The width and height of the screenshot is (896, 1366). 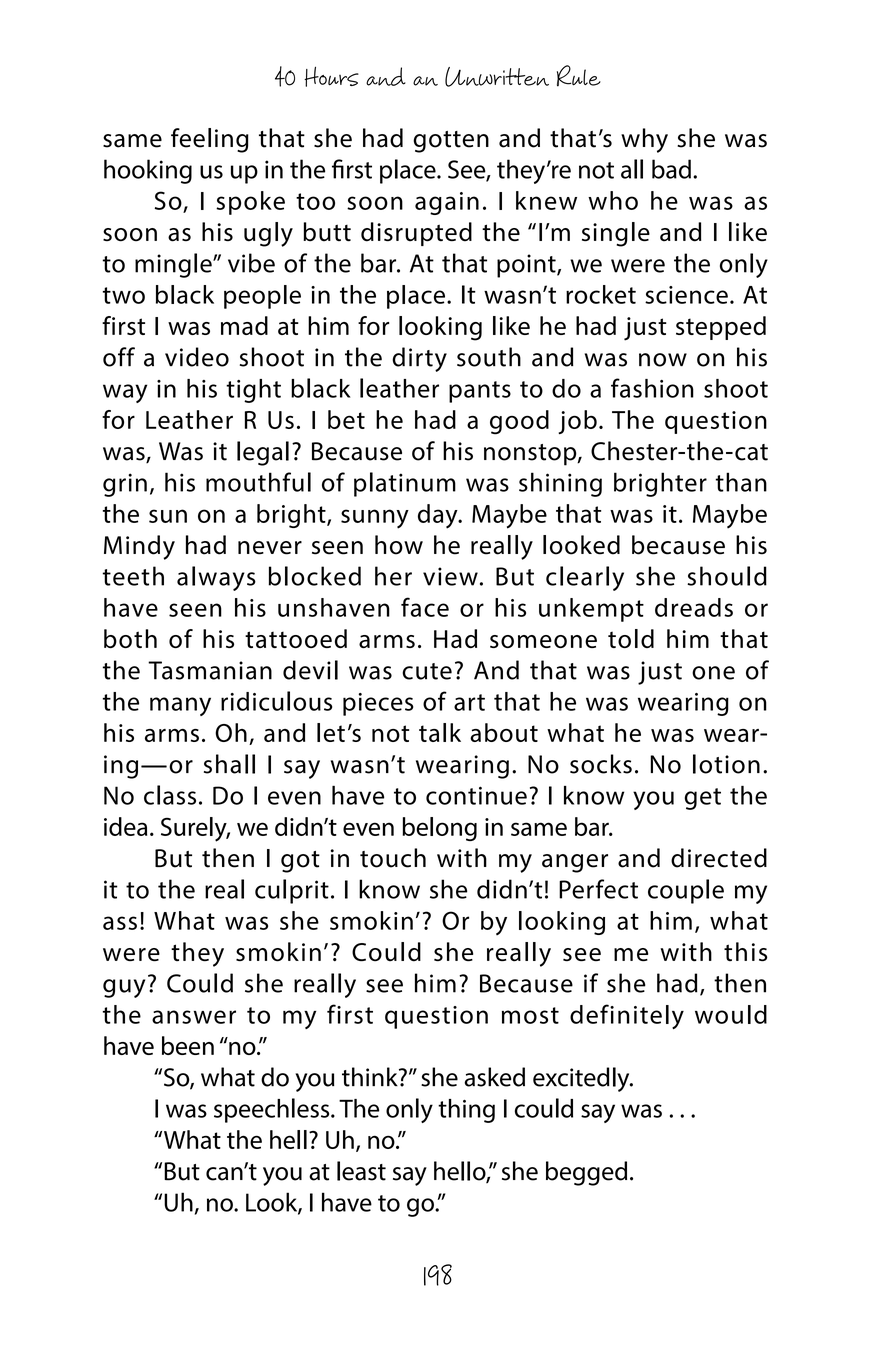 What do you see at coordinates (652, 388) in the screenshot?
I see `fashion` at bounding box center [652, 388].
